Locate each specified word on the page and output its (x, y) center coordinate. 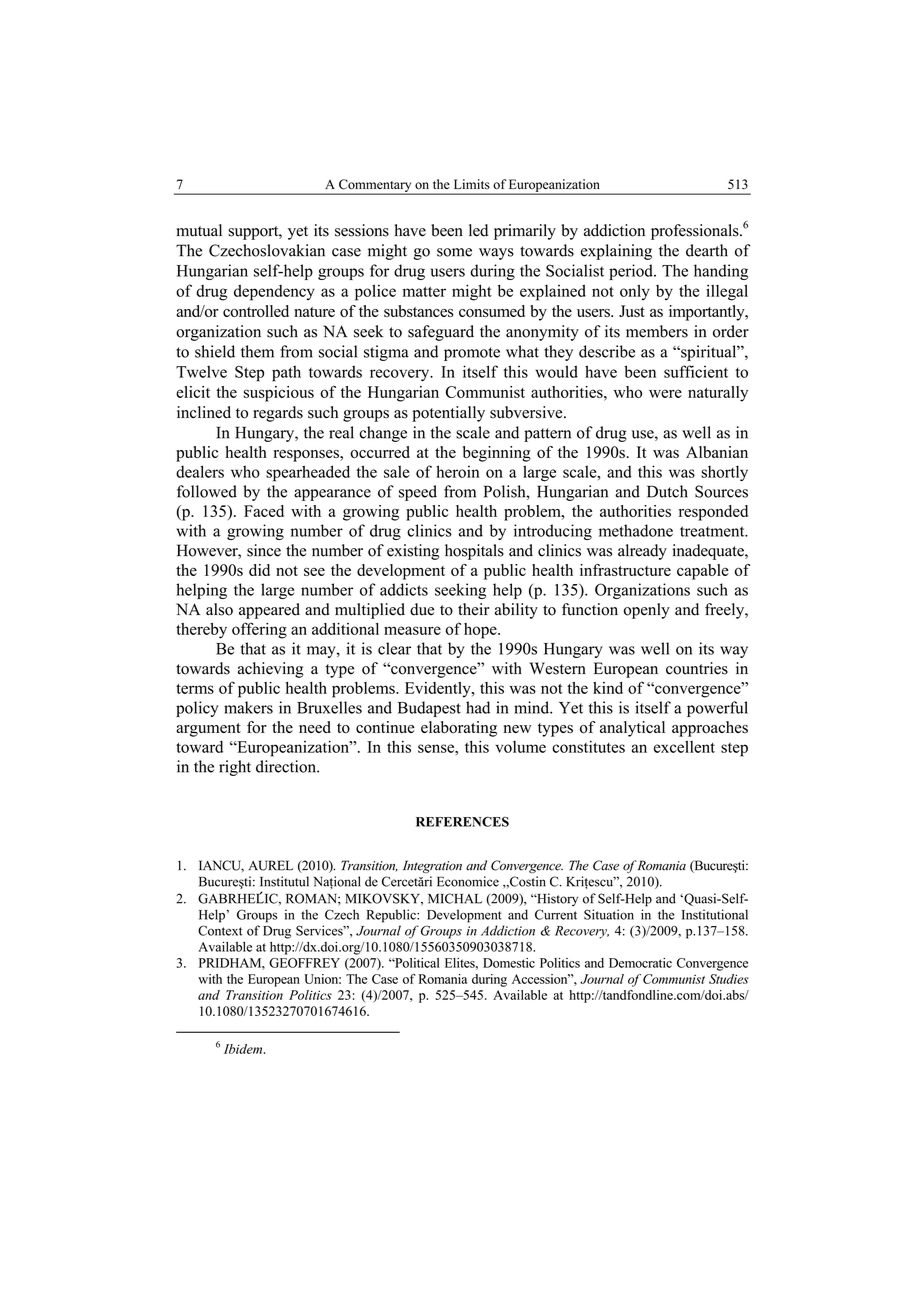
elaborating (459, 729)
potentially (448, 414)
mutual (199, 230)
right (235, 768)
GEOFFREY (304, 963)
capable (703, 572)
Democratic (640, 963)
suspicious (279, 394)
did (259, 570)
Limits (472, 184)
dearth (707, 250)
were (665, 393)
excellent (684, 747)
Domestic (509, 963)
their (474, 609)
